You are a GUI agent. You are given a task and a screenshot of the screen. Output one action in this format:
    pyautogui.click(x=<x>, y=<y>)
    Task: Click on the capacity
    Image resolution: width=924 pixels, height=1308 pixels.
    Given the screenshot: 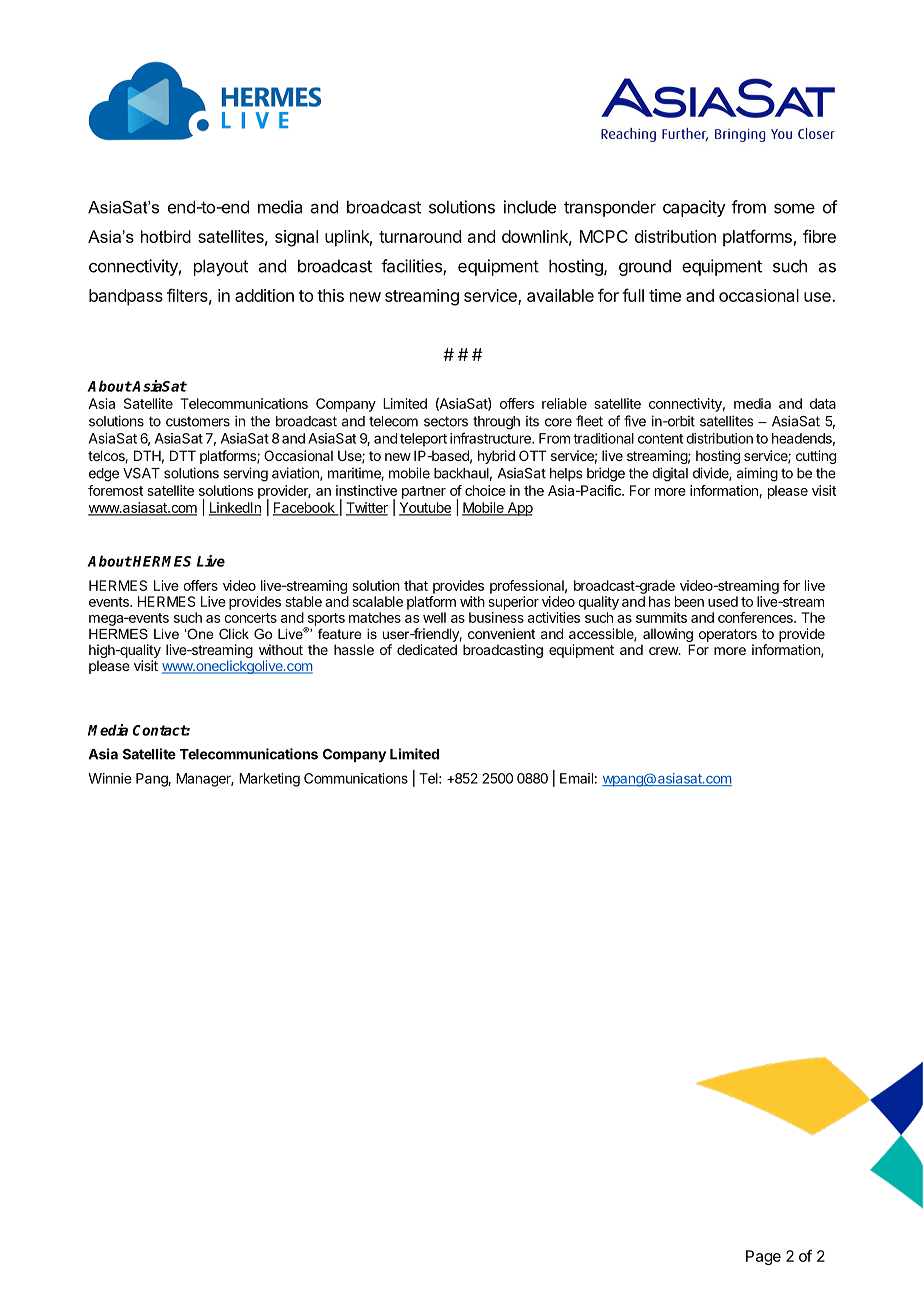 What is the action you would take?
    pyautogui.click(x=694, y=208)
